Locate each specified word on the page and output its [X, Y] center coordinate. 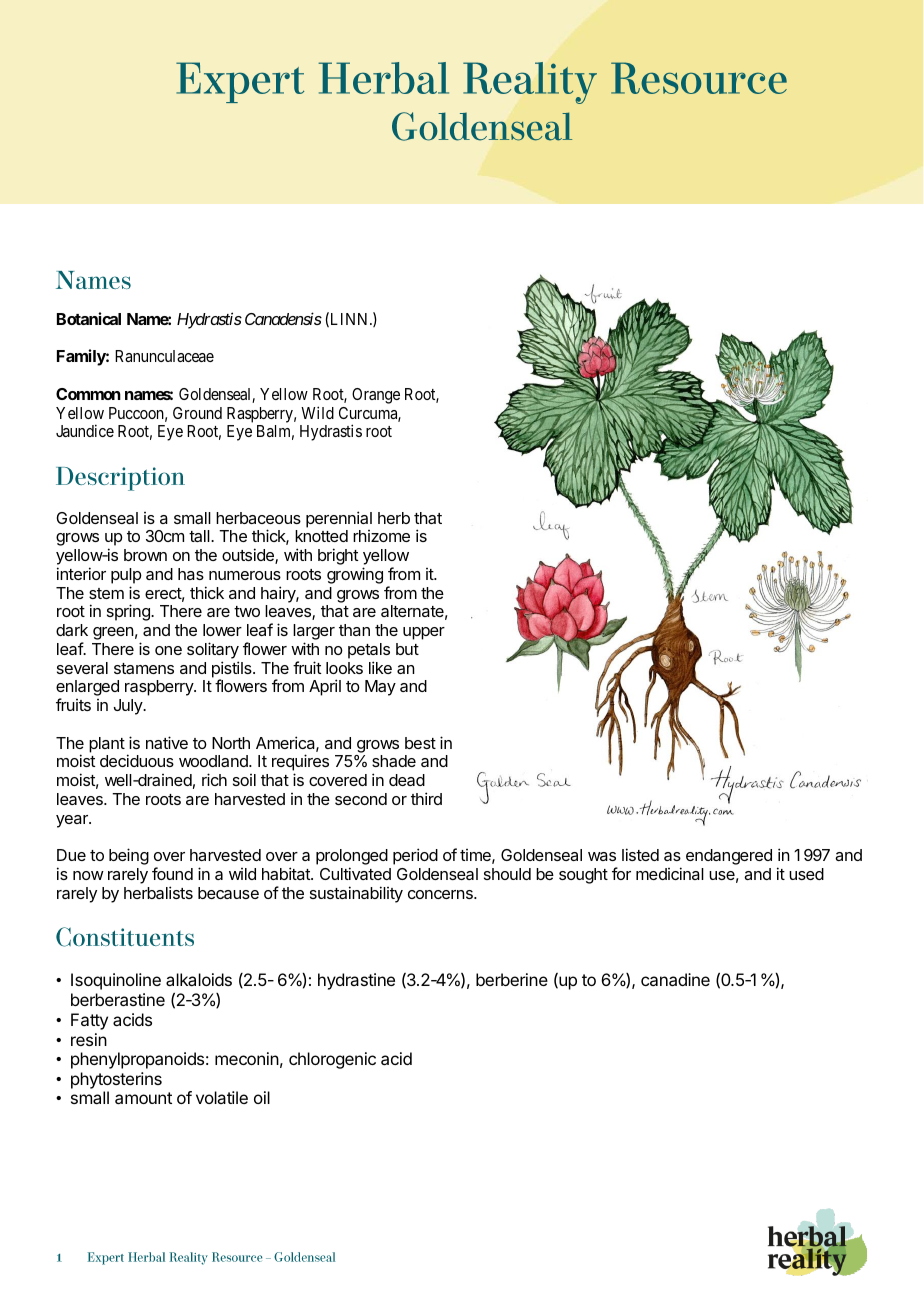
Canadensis [283, 318]
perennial [339, 519]
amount [143, 1098]
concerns [441, 894]
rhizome [381, 536]
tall [200, 536]
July [129, 707]
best [420, 743]
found [172, 873]
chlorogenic [332, 1060]
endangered [729, 857]
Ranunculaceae [164, 356]
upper [424, 633]
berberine [512, 979]
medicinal [670, 873]
